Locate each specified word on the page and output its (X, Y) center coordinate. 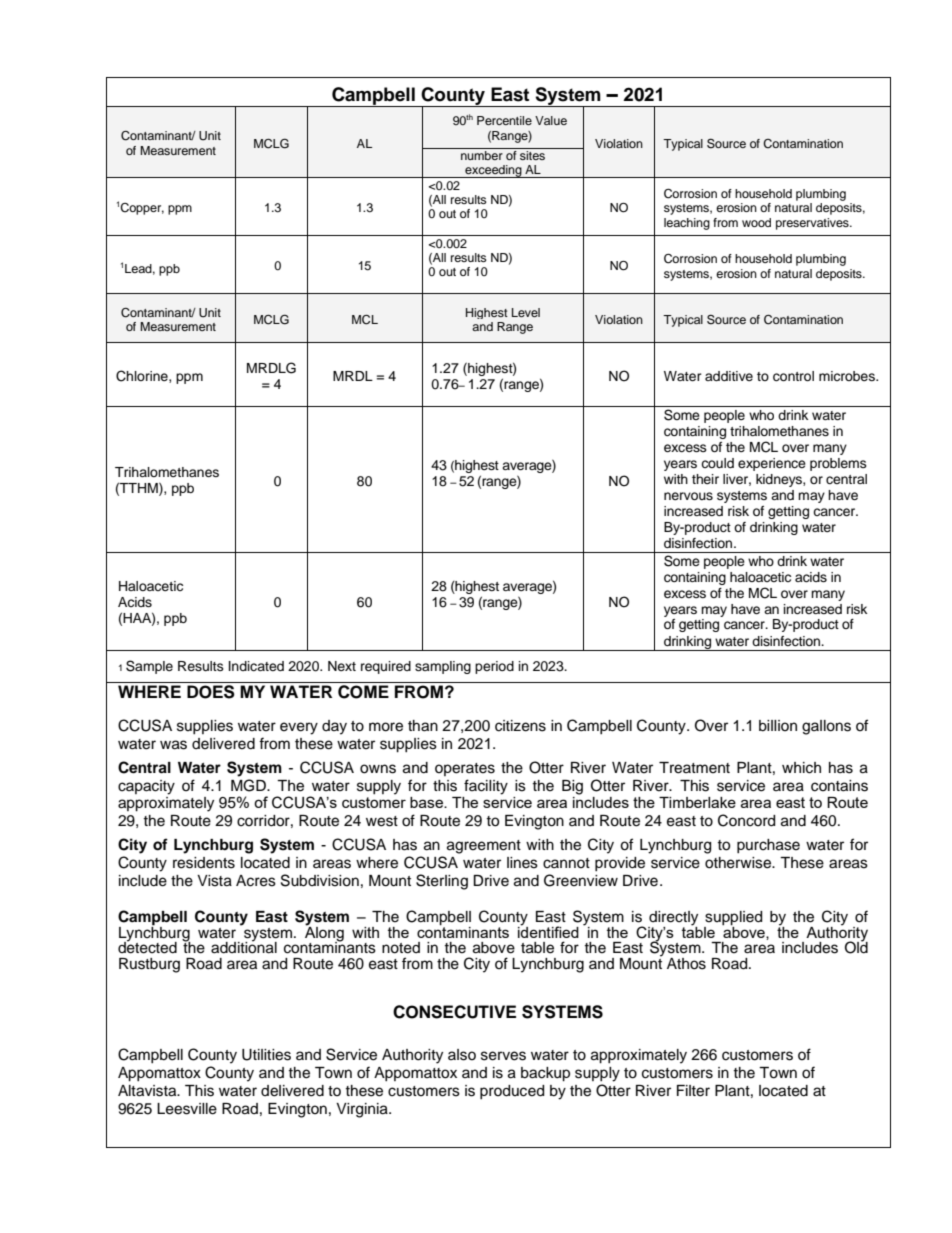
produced (512, 1092)
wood (756, 222)
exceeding (493, 171)
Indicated (256, 666)
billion (778, 726)
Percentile (504, 120)
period (494, 667)
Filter (693, 1091)
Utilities (266, 1055)
